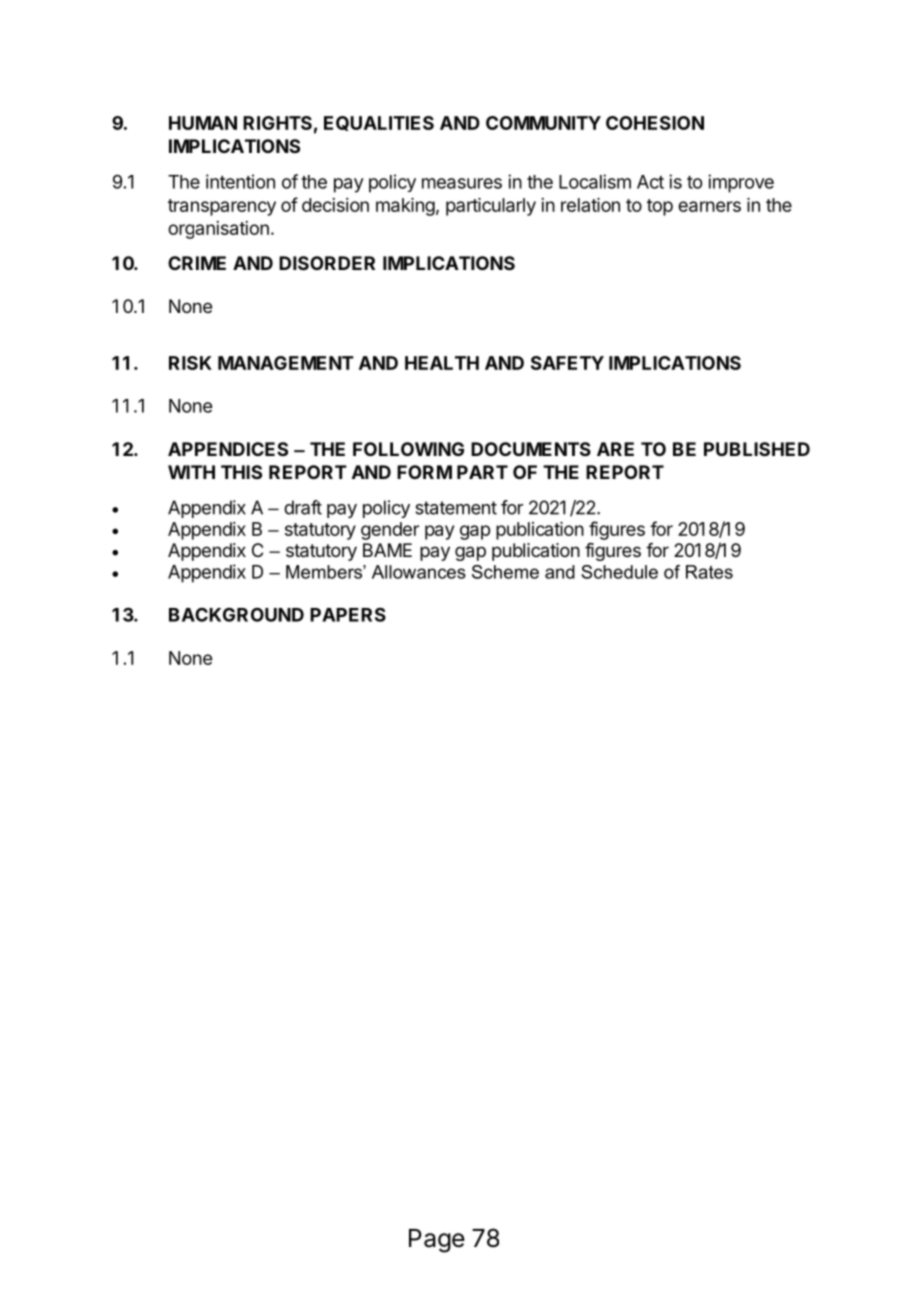 The width and height of the image is (924, 1308). I want to click on PAPERS, so click(348, 614).
